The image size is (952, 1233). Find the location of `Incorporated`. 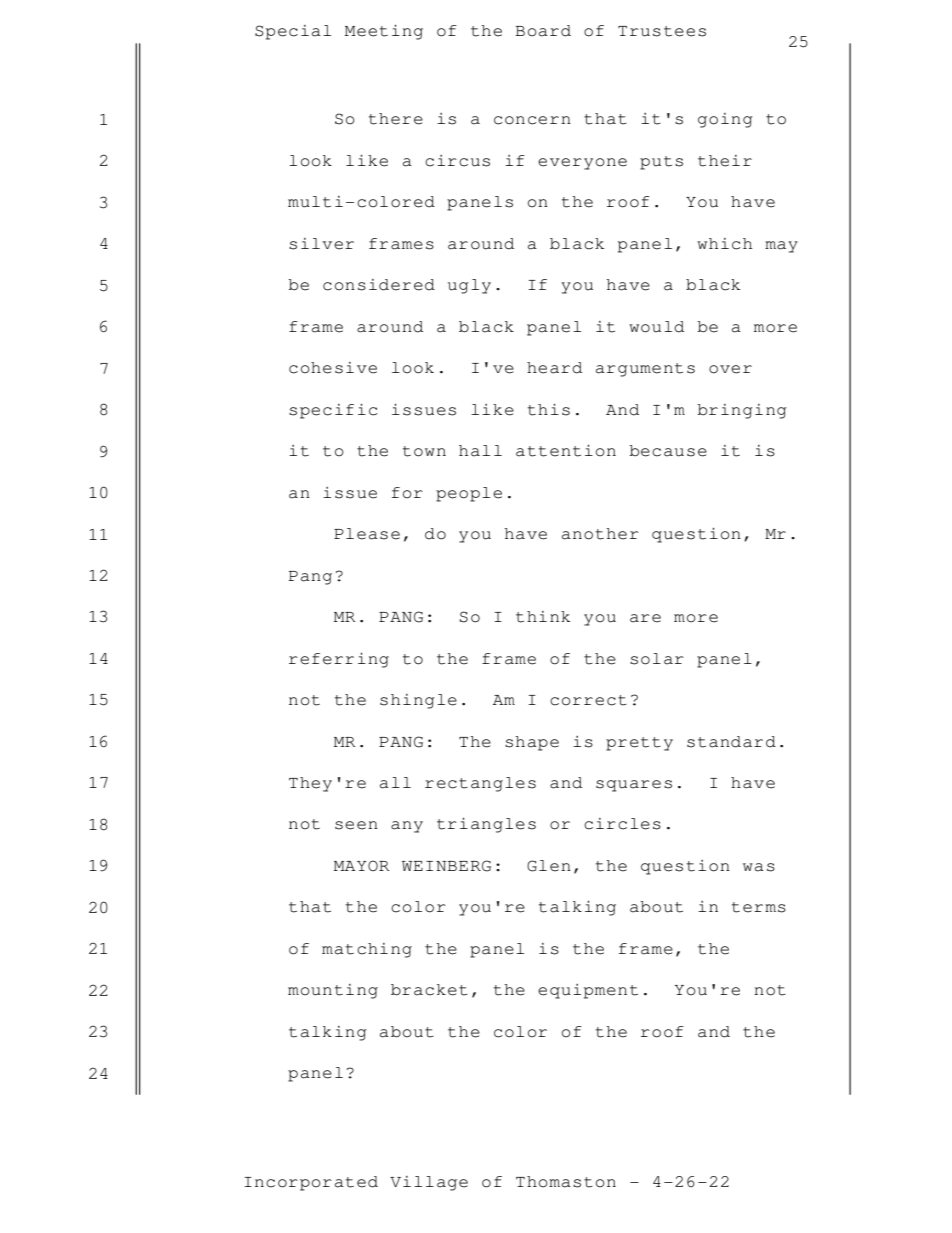

Incorporated is located at coordinates (311, 1183).
